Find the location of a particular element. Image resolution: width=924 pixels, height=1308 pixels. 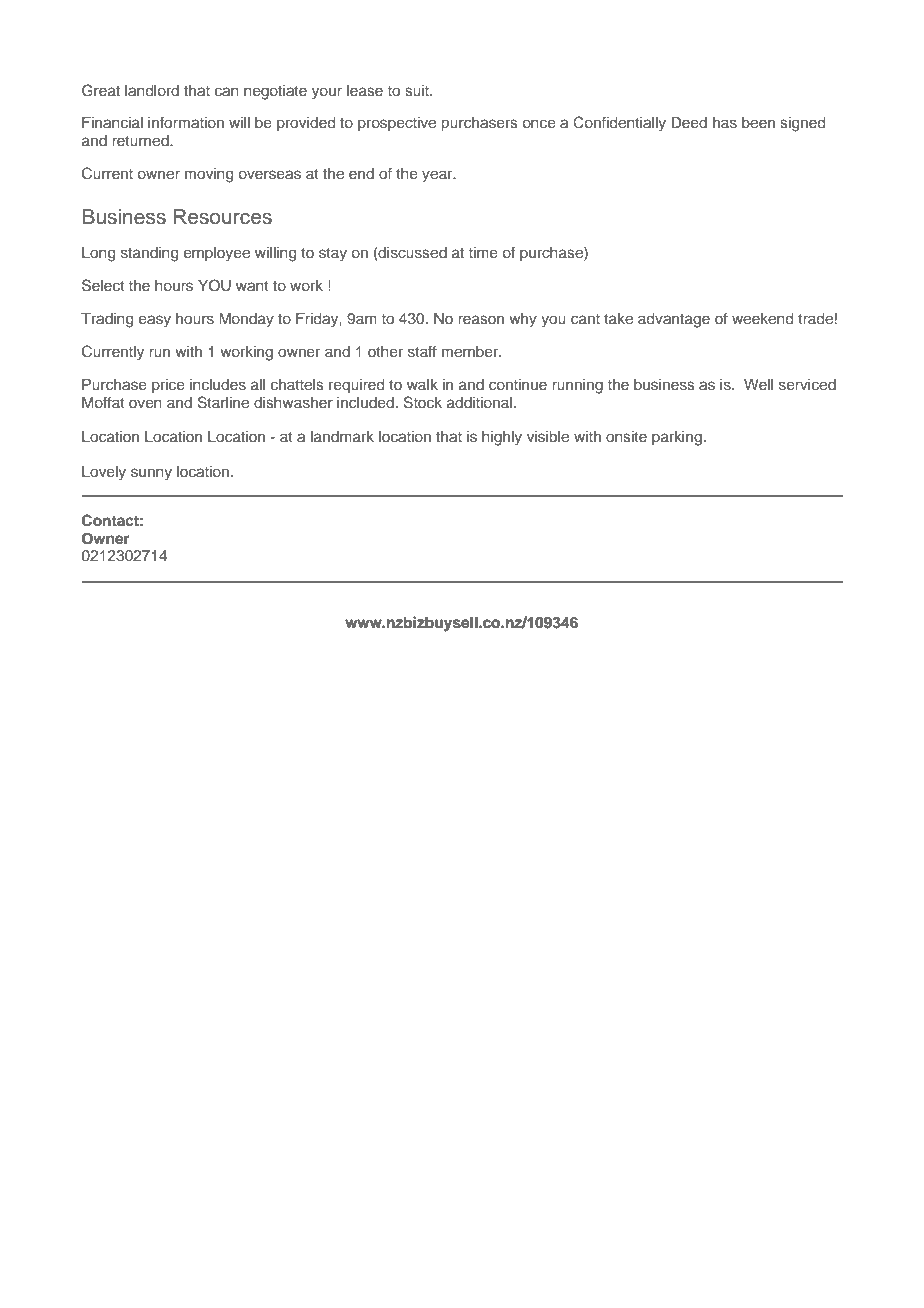

sunny is located at coordinates (151, 474).
